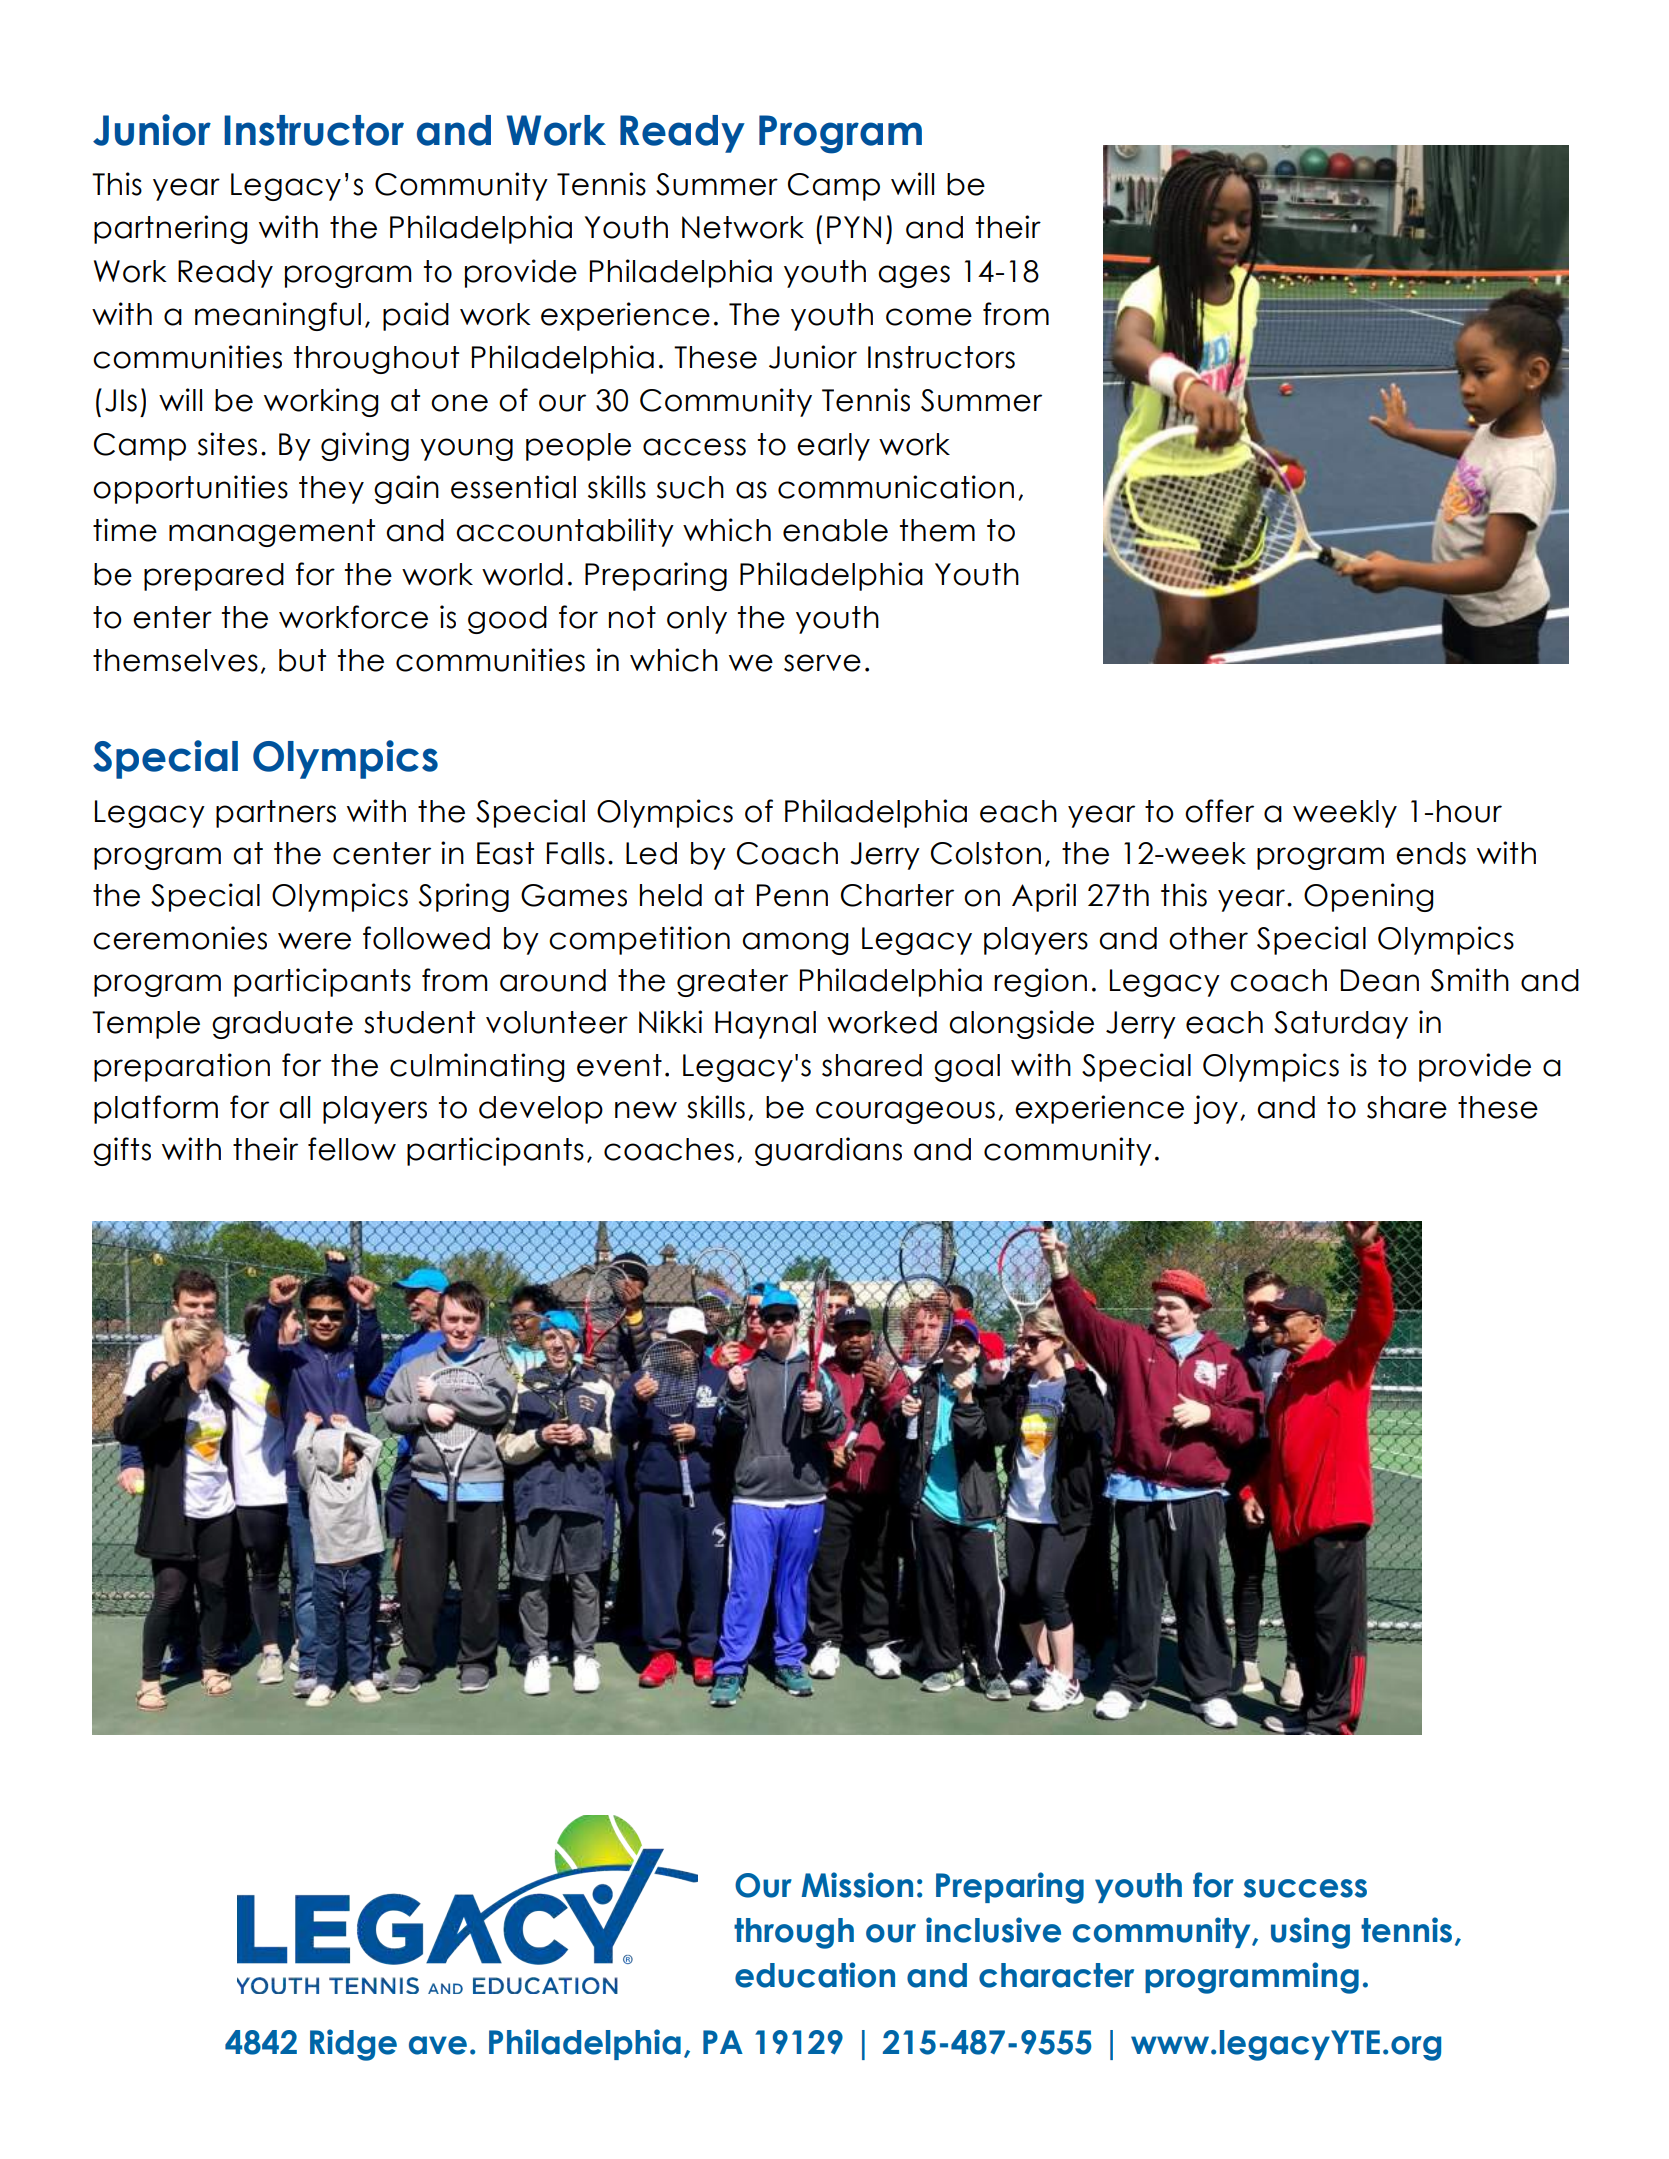  What do you see at coordinates (353, 2045) in the screenshot?
I see `Ridge` at bounding box center [353, 2045].
